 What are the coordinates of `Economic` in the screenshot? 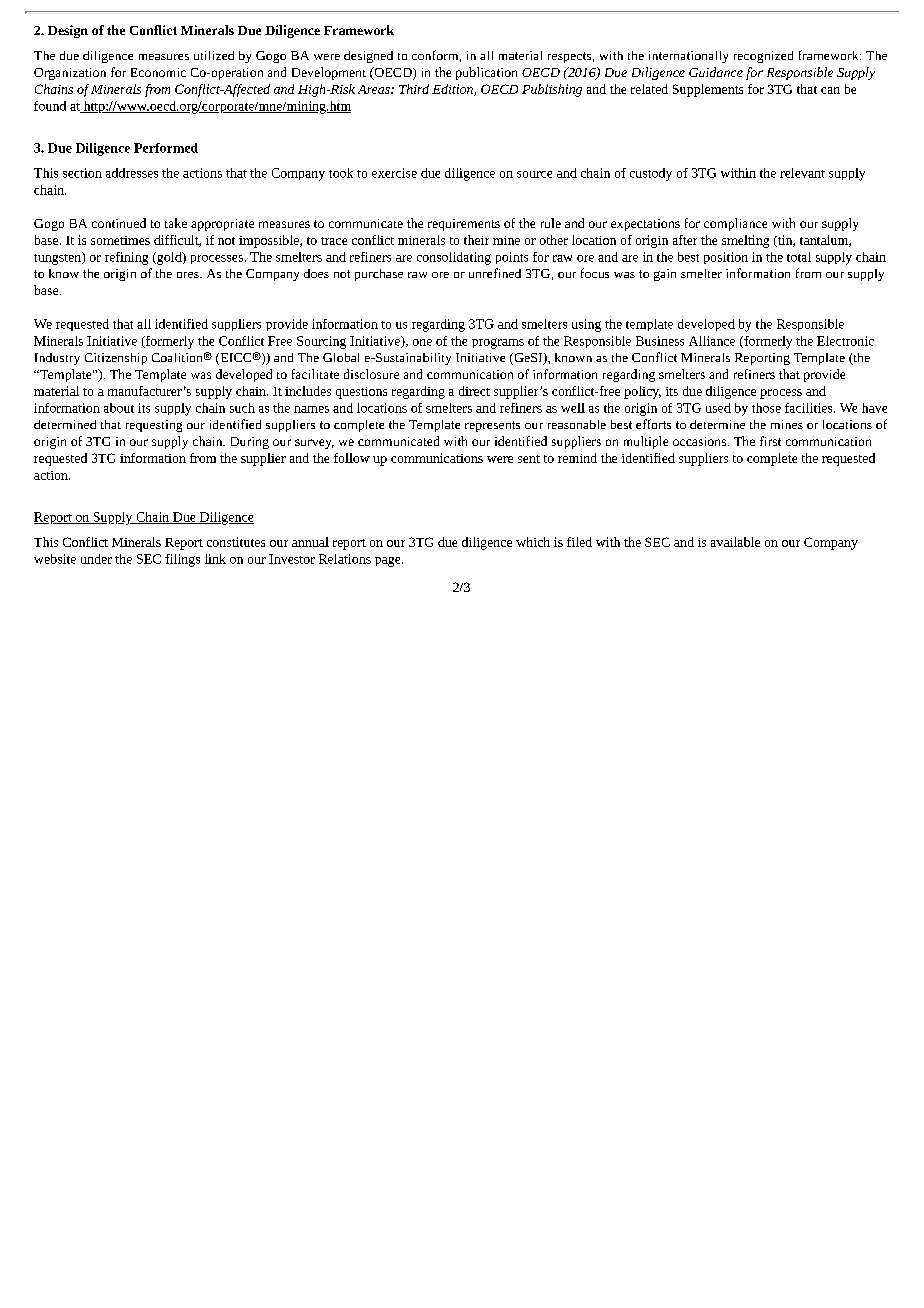 It's located at (158, 72).
